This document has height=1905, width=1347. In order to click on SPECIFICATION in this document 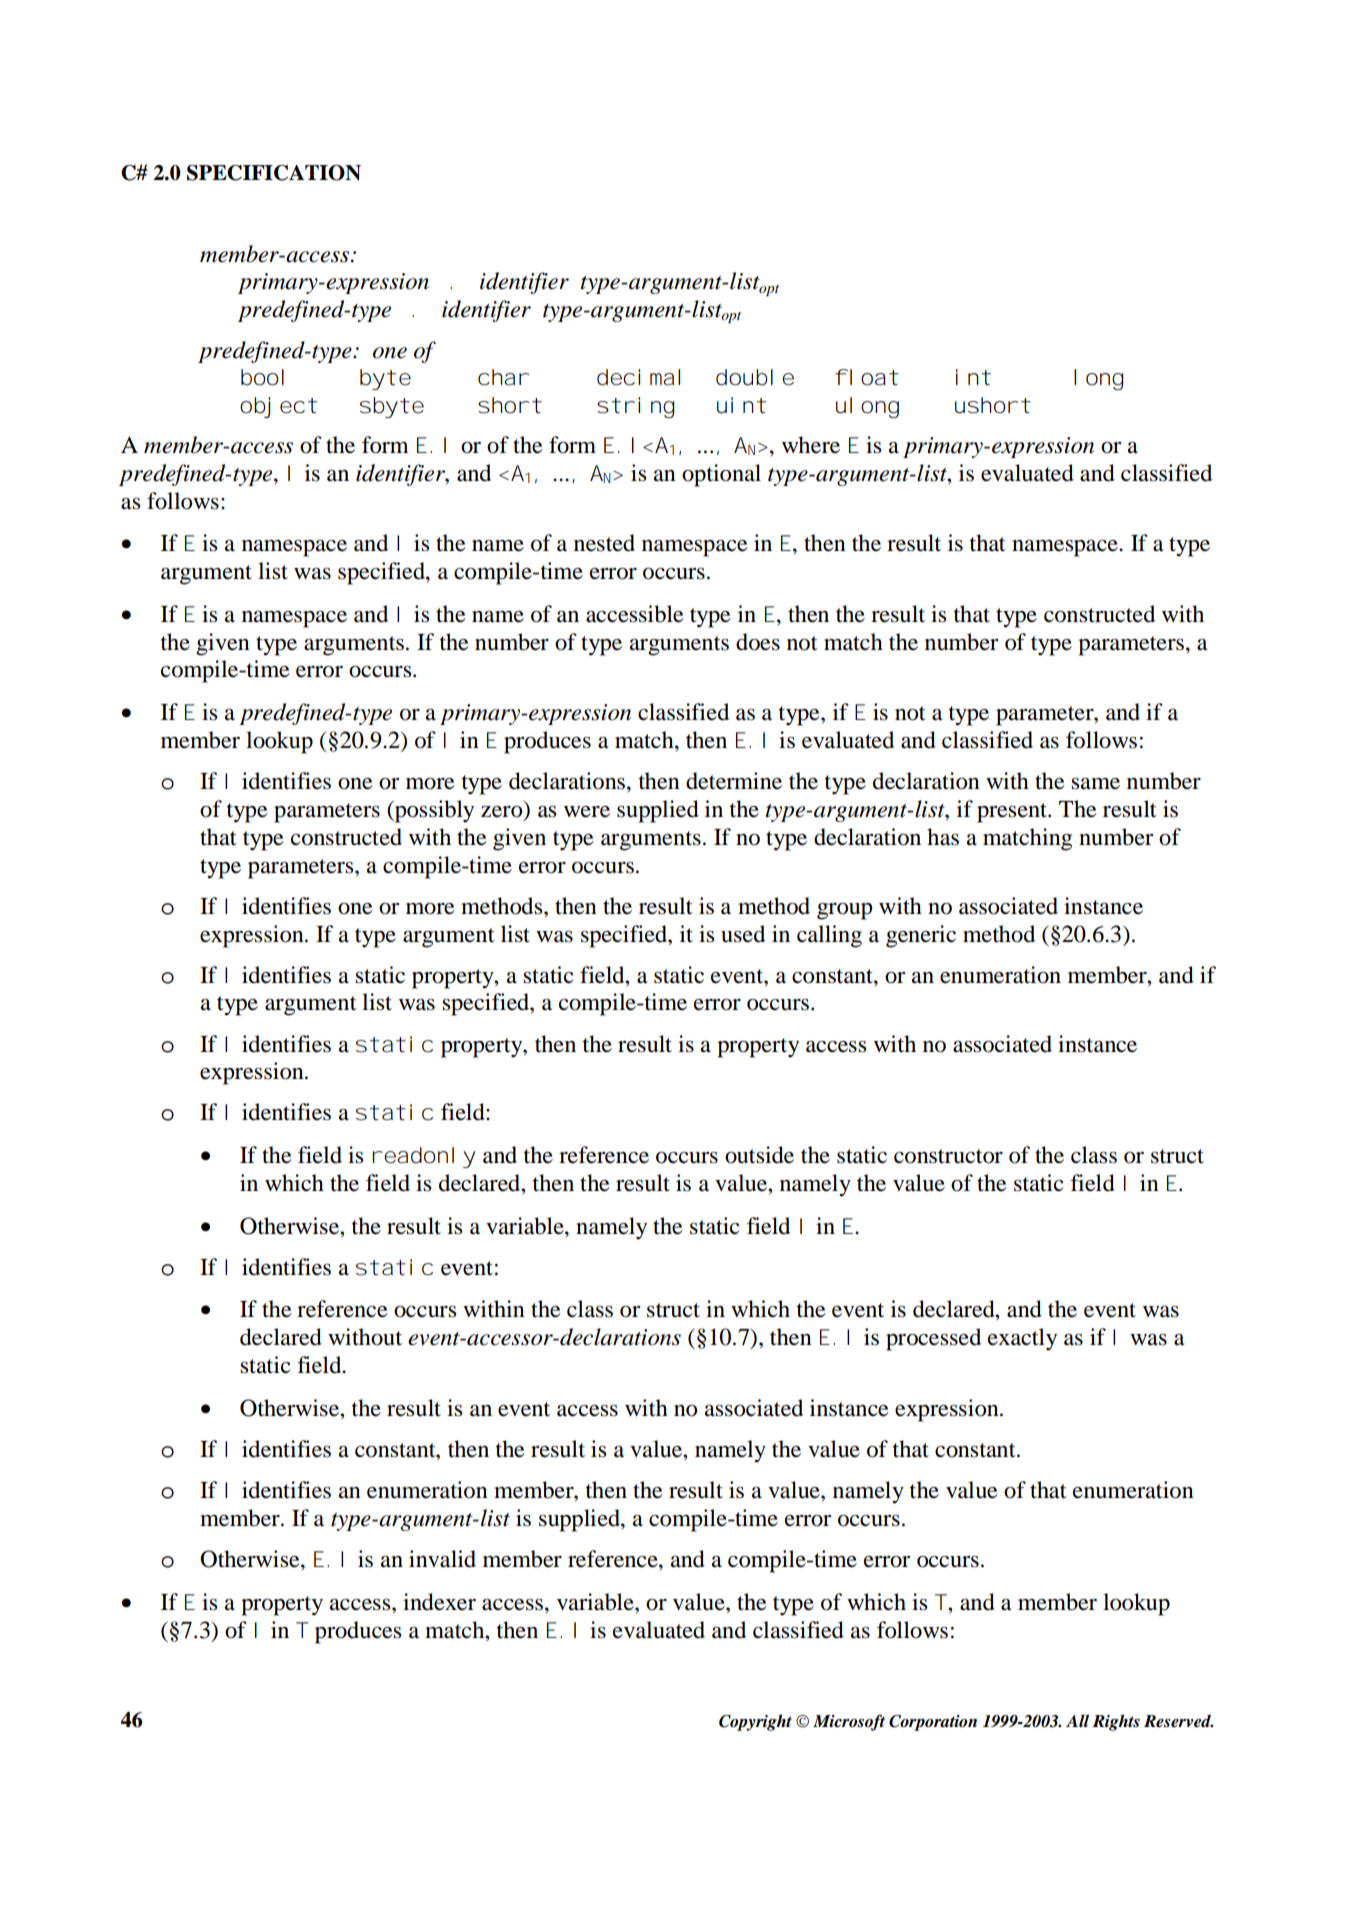, I will do `click(274, 173)`.
